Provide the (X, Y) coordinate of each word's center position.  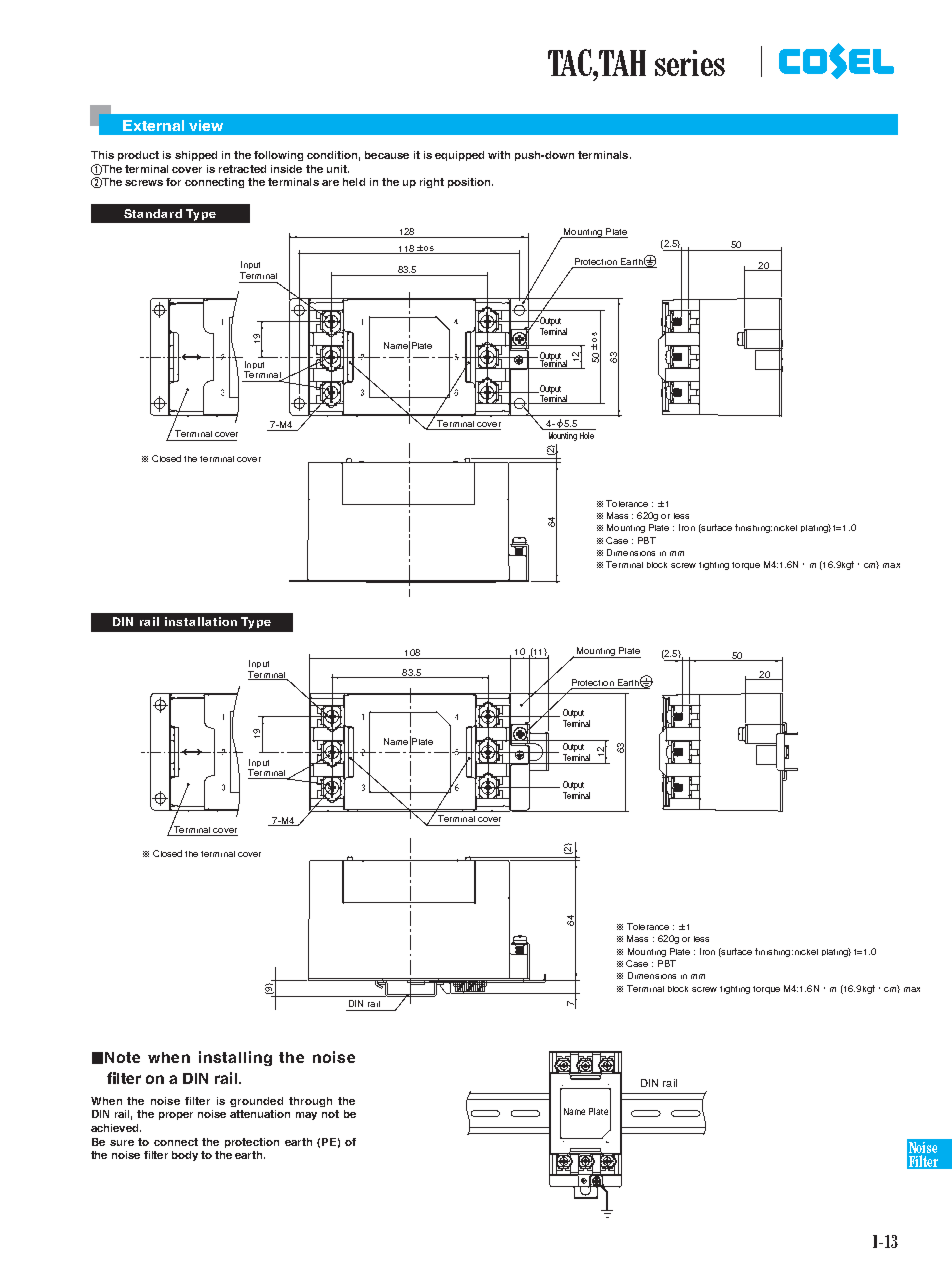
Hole (587, 435)
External (153, 125)
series (690, 63)
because (387, 155)
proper (176, 1116)
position (470, 183)
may (306, 1116)
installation (201, 621)
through (310, 1102)
